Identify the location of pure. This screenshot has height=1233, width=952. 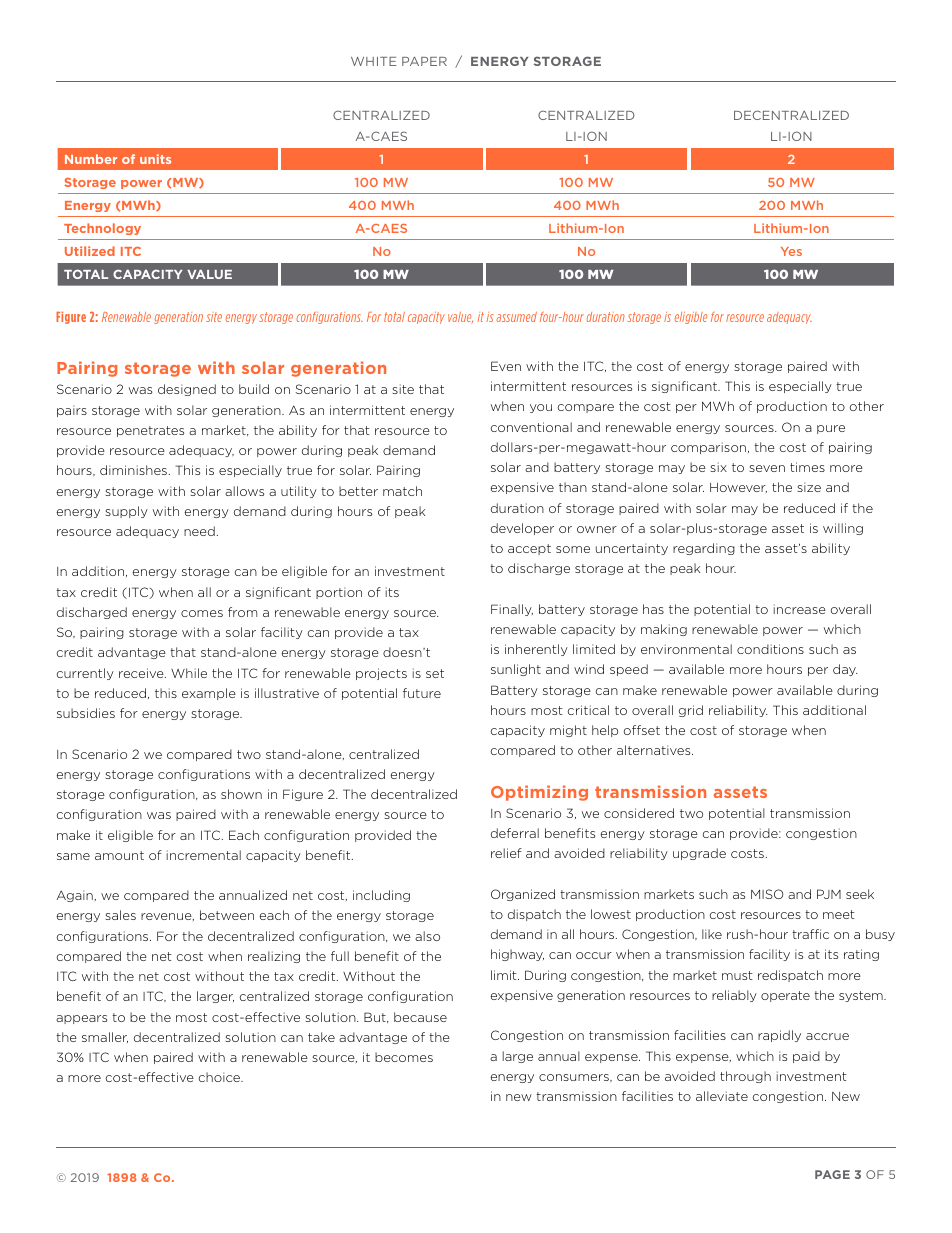
(831, 429).
